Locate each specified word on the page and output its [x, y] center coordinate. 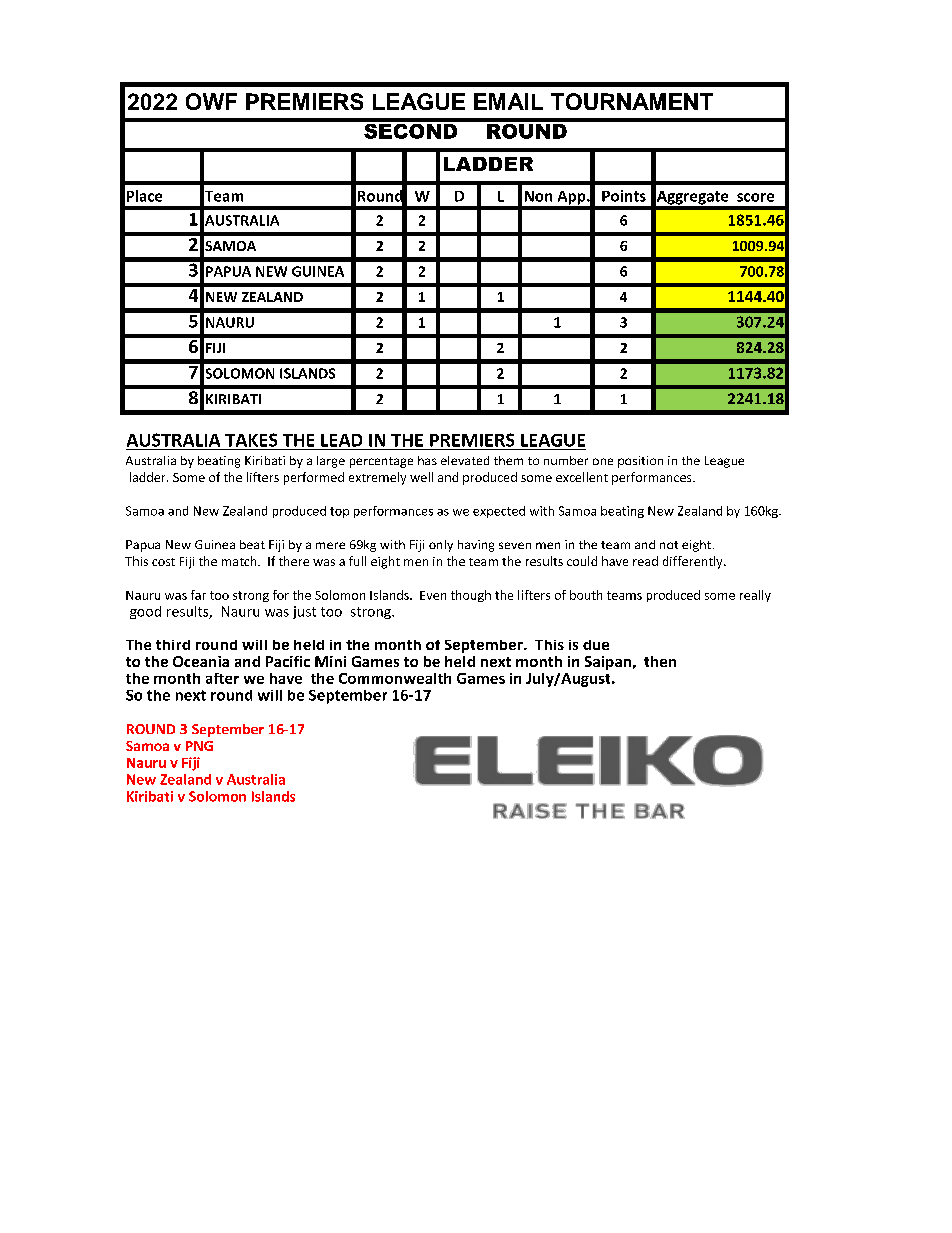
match [240, 561]
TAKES [251, 440]
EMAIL [508, 101]
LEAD [341, 440]
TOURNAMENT [632, 101]
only [441, 546]
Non [538, 196]
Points [624, 196]
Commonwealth [395, 678]
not [669, 545]
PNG [199, 746]
